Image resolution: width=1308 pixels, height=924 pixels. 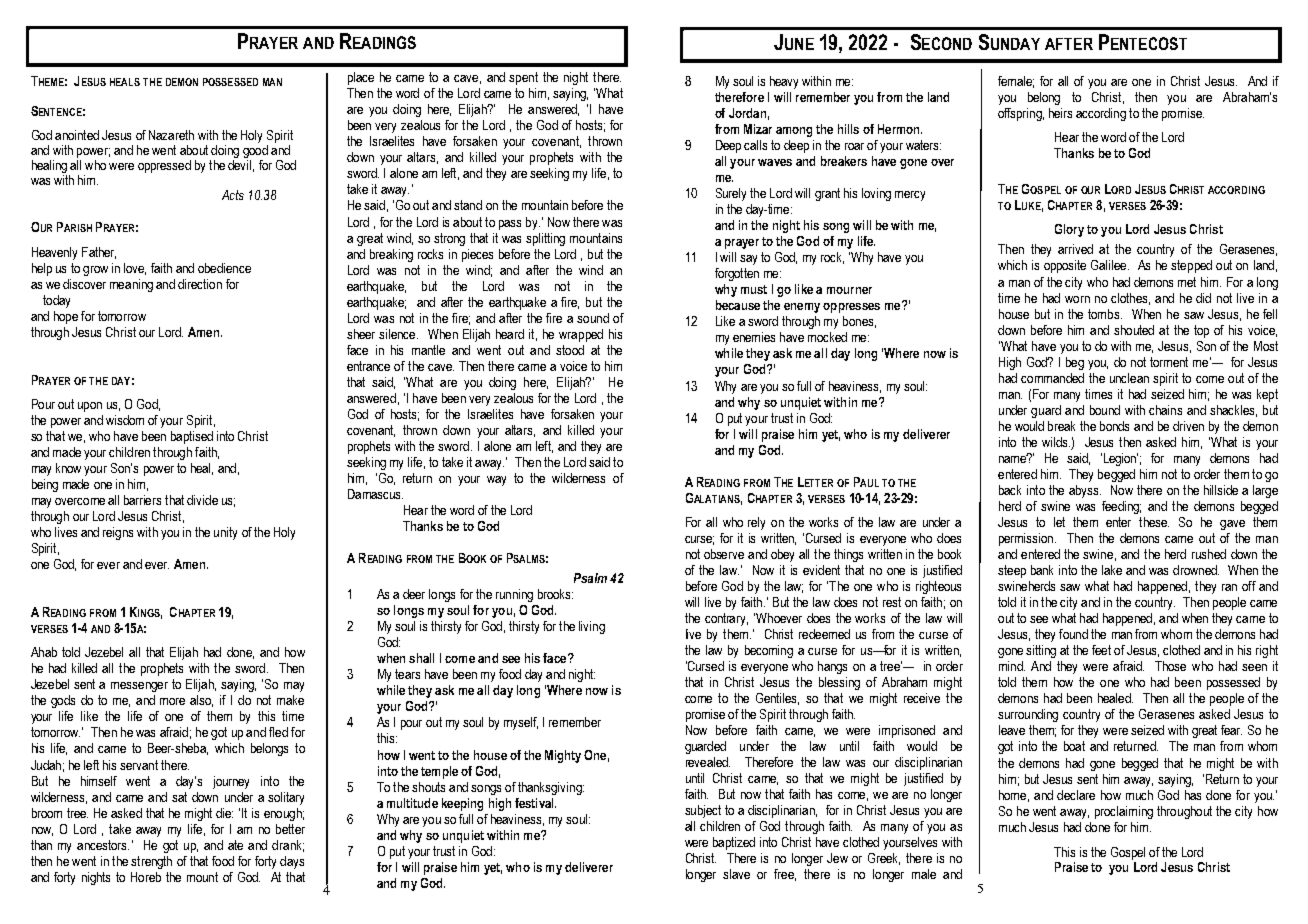 What do you see at coordinates (202, 500) in the document?
I see `divide` at bounding box center [202, 500].
